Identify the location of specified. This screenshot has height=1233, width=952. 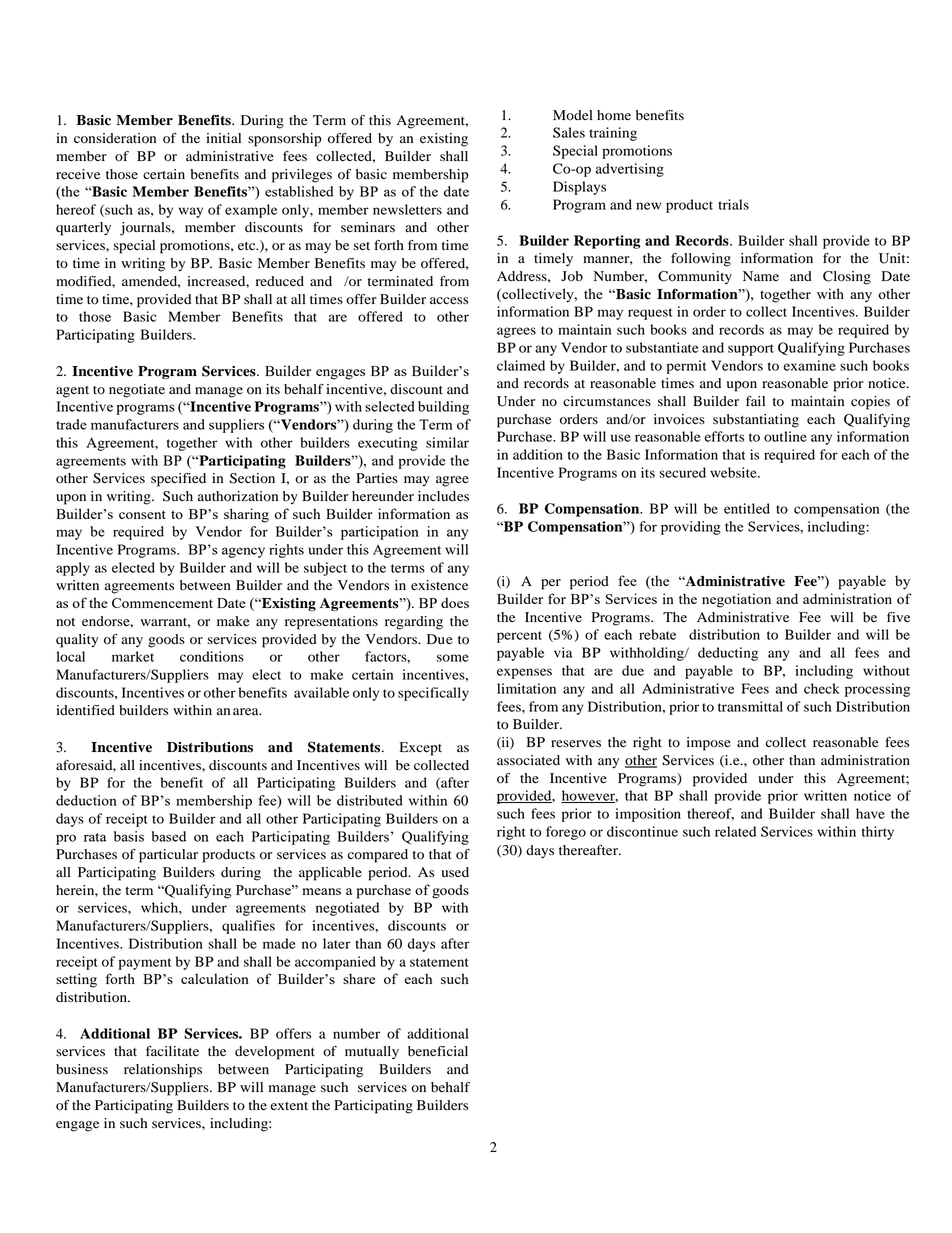
(178, 480).
